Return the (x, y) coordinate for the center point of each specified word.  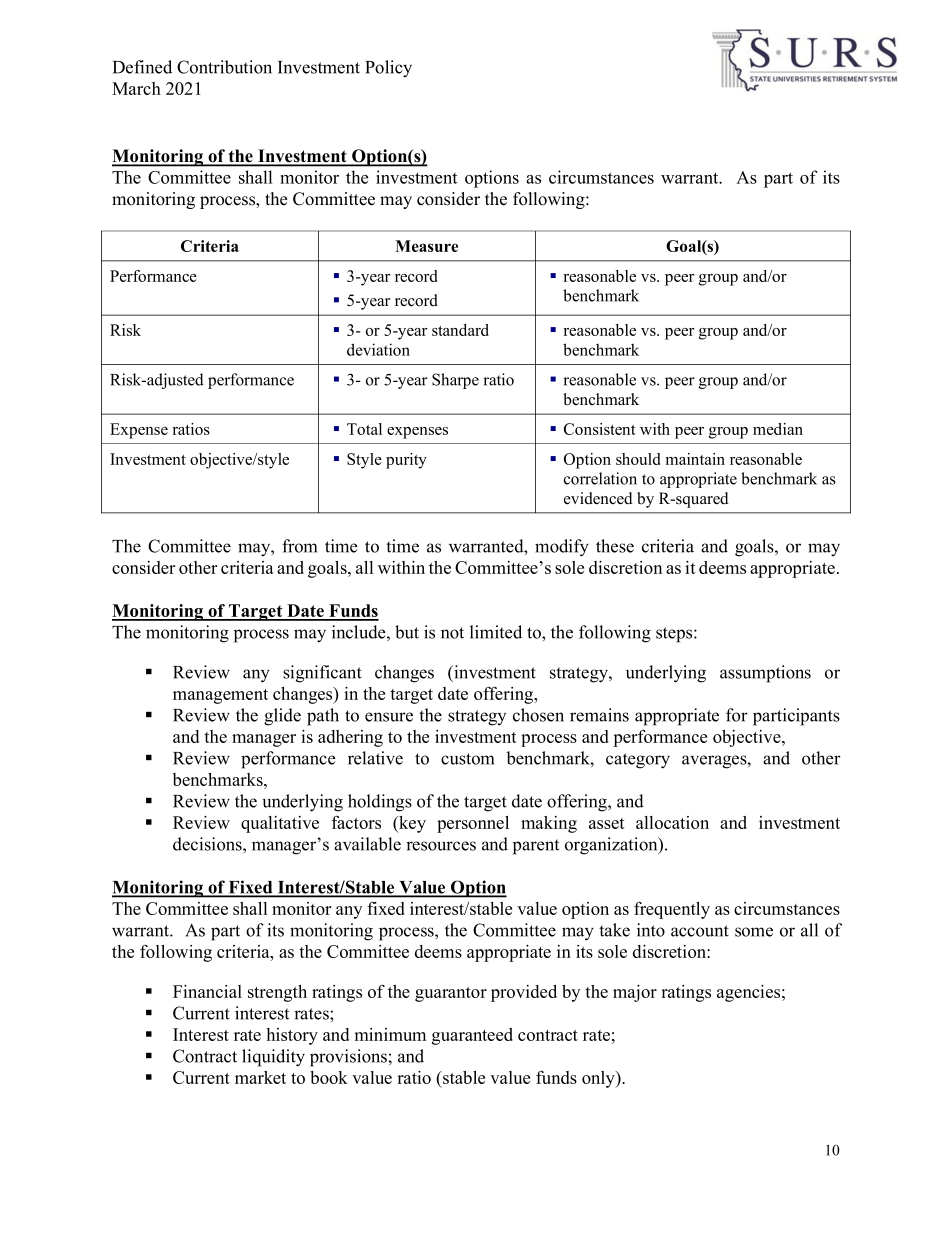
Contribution (224, 67)
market (260, 1077)
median (778, 429)
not (452, 633)
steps (675, 635)
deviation (378, 349)
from (299, 546)
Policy (388, 69)
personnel (473, 824)
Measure (426, 246)
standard (460, 330)
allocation (672, 822)
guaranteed (472, 1036)
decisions (208, 844)
